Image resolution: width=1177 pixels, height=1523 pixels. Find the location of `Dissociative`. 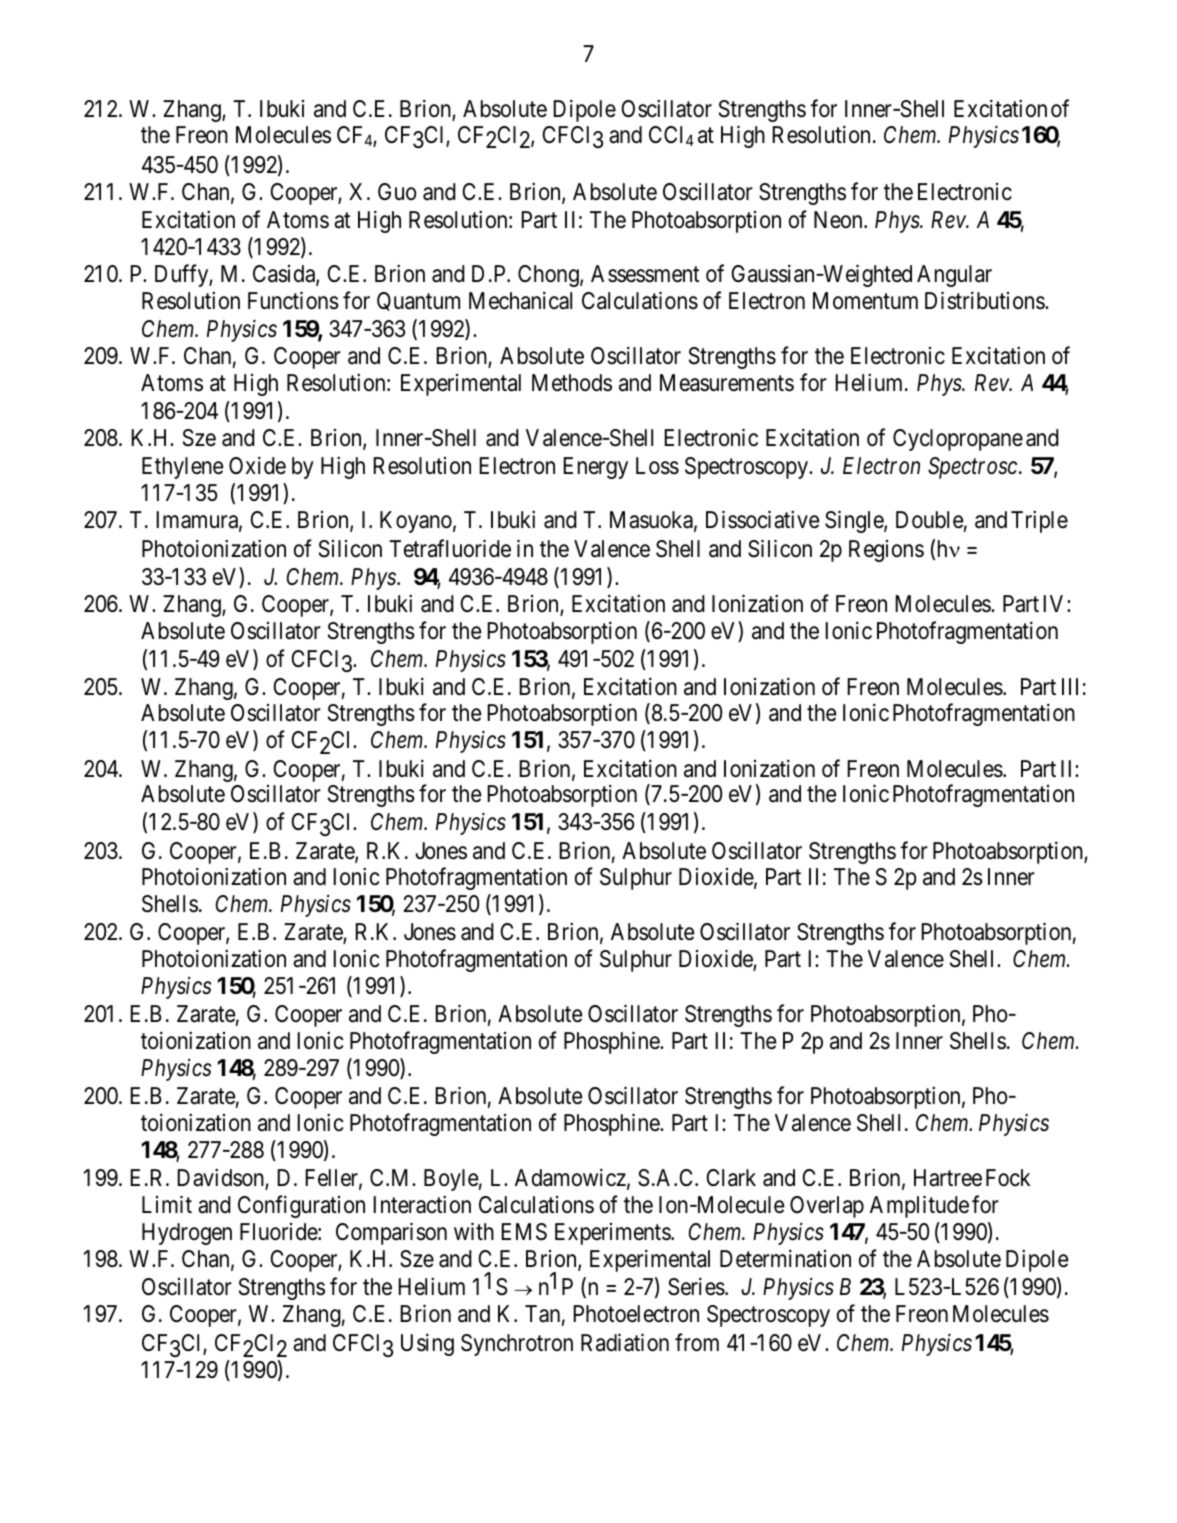

Dissociative is located at coordinates (763, 520).
